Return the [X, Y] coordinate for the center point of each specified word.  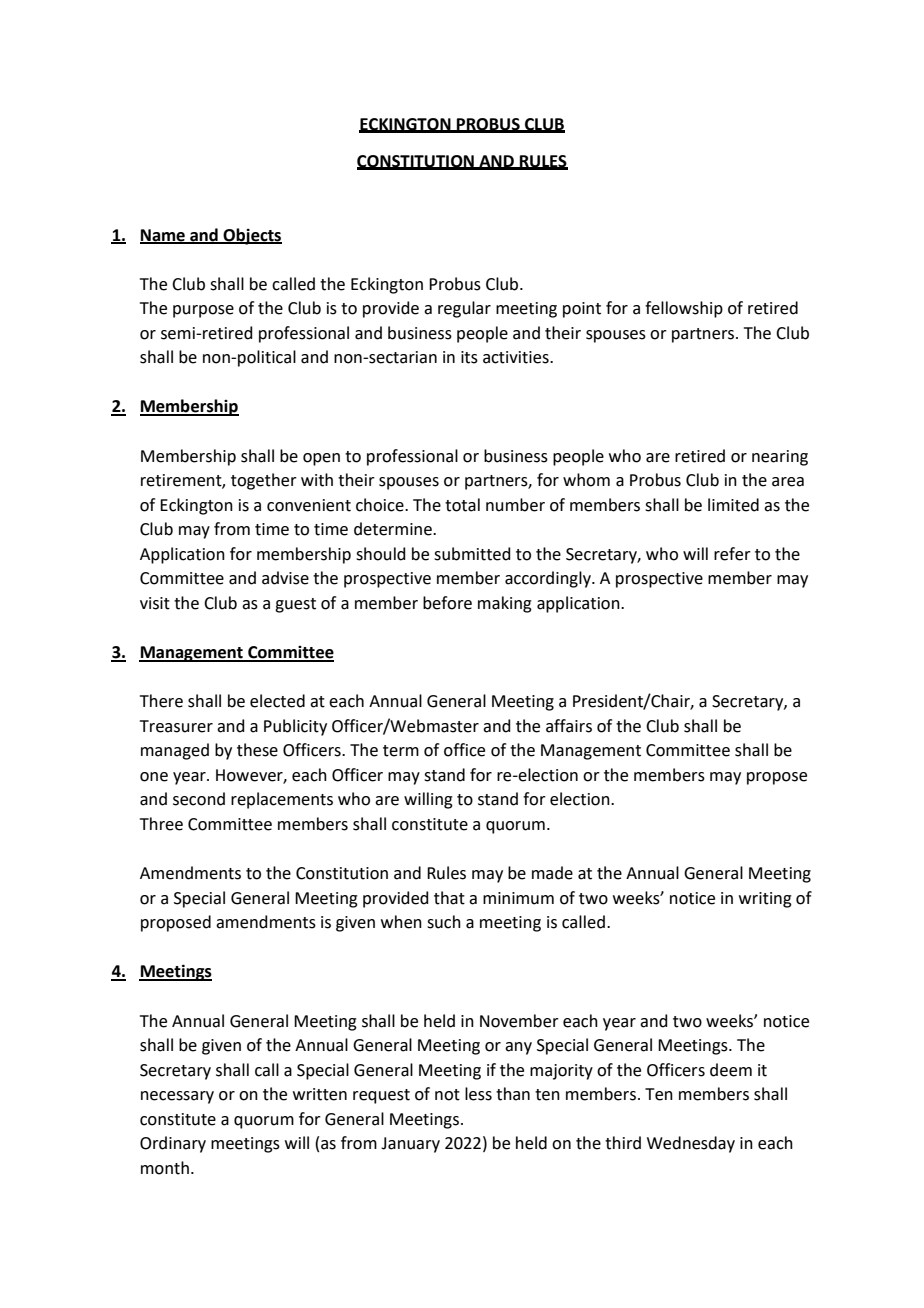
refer [732, 554]
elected [277, 701]
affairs [569, 726]
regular [464, 309]
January [410, 1145]
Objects [252, 236]
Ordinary [173, 1144]
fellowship [684, 309]
